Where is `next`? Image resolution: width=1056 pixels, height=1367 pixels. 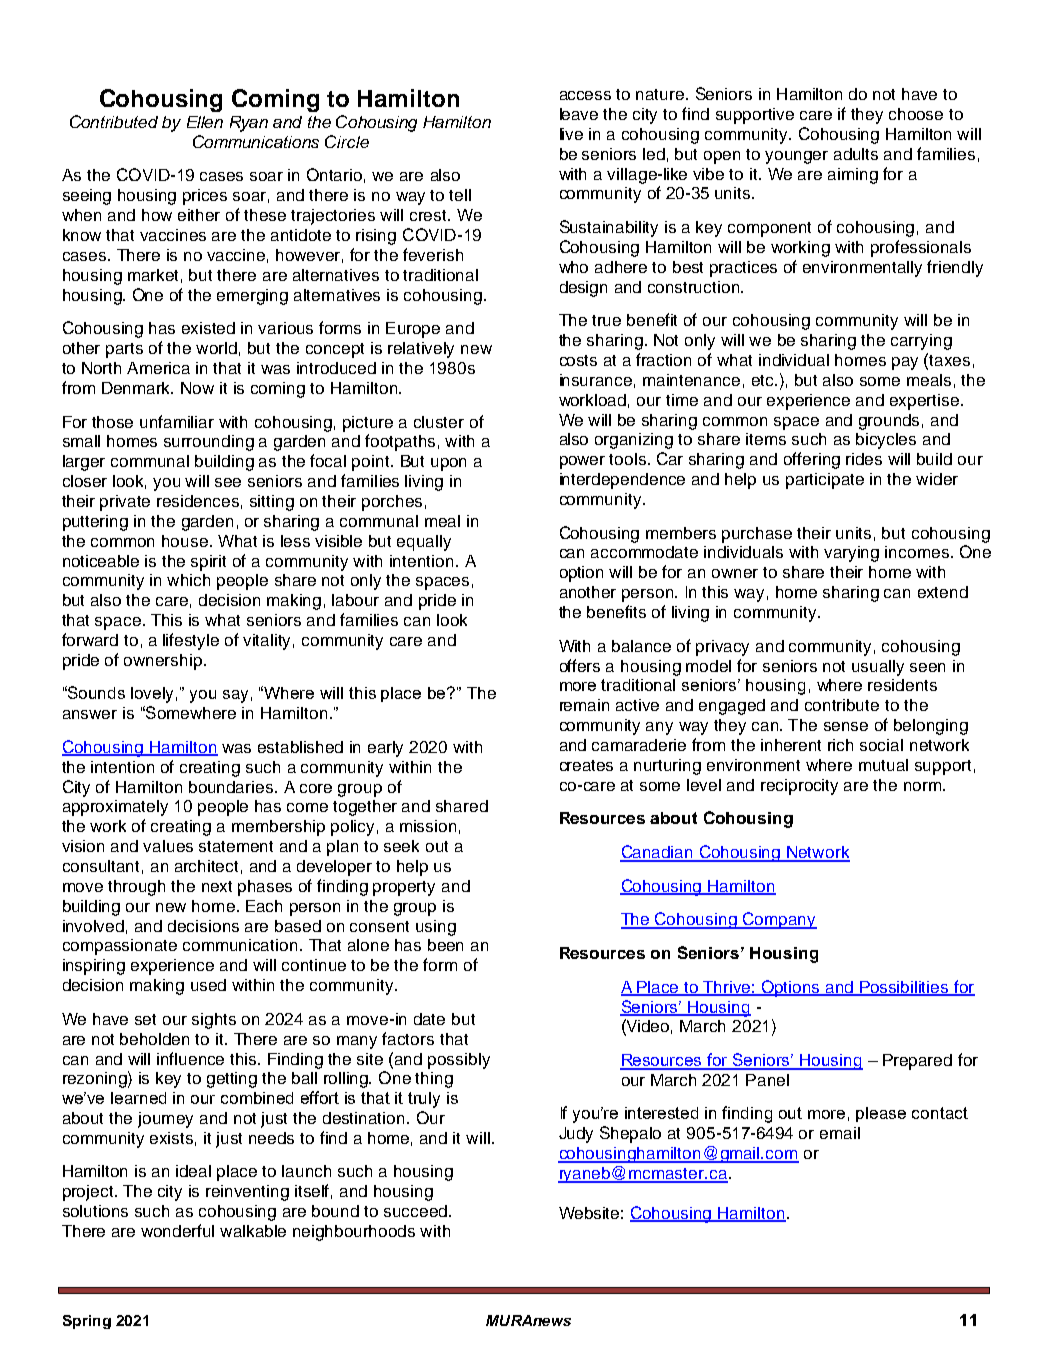 next is located at coordinates (217, 886).
